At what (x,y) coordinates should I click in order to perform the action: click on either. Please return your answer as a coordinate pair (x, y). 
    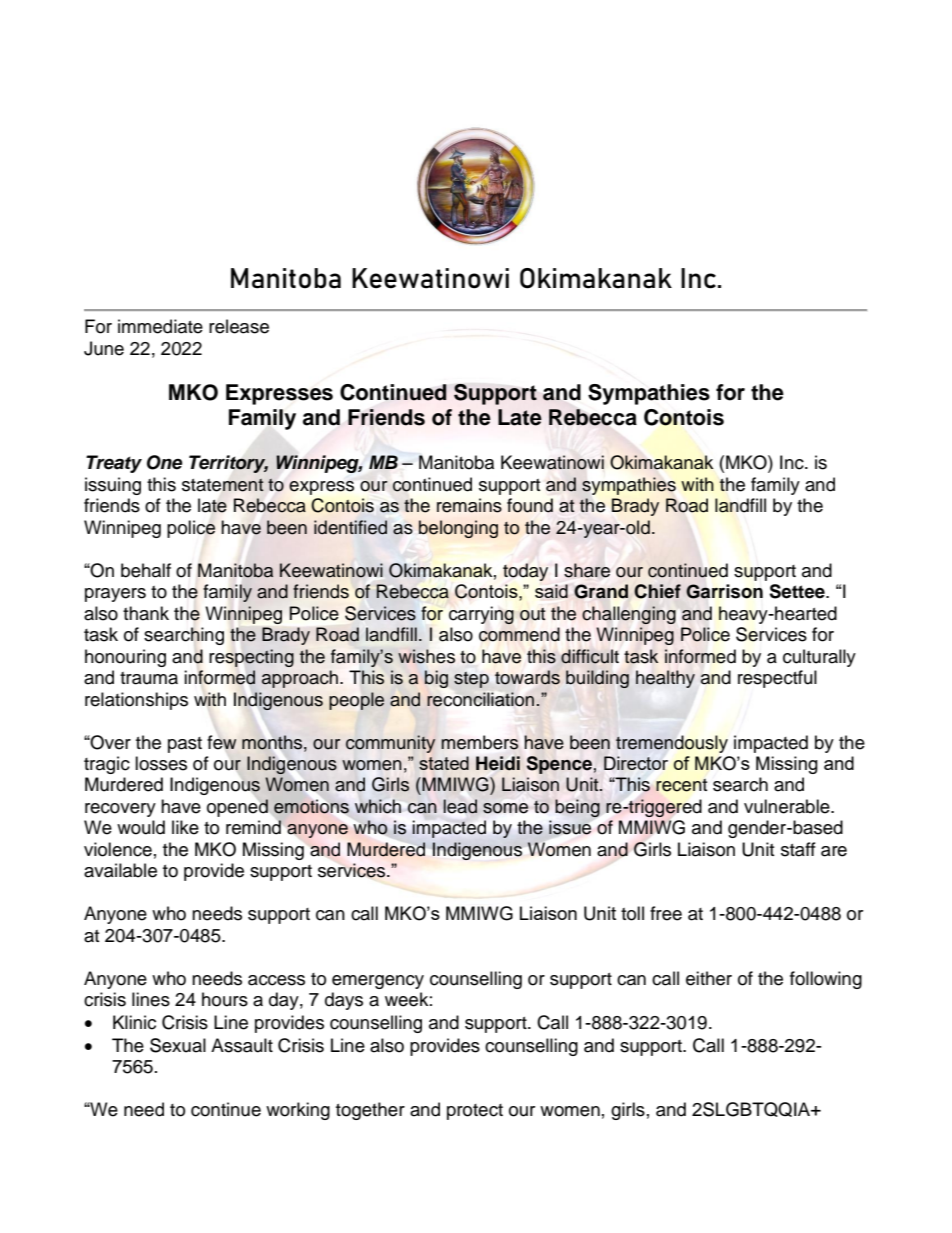
    Looking at the image, I should click on (709, 978).
